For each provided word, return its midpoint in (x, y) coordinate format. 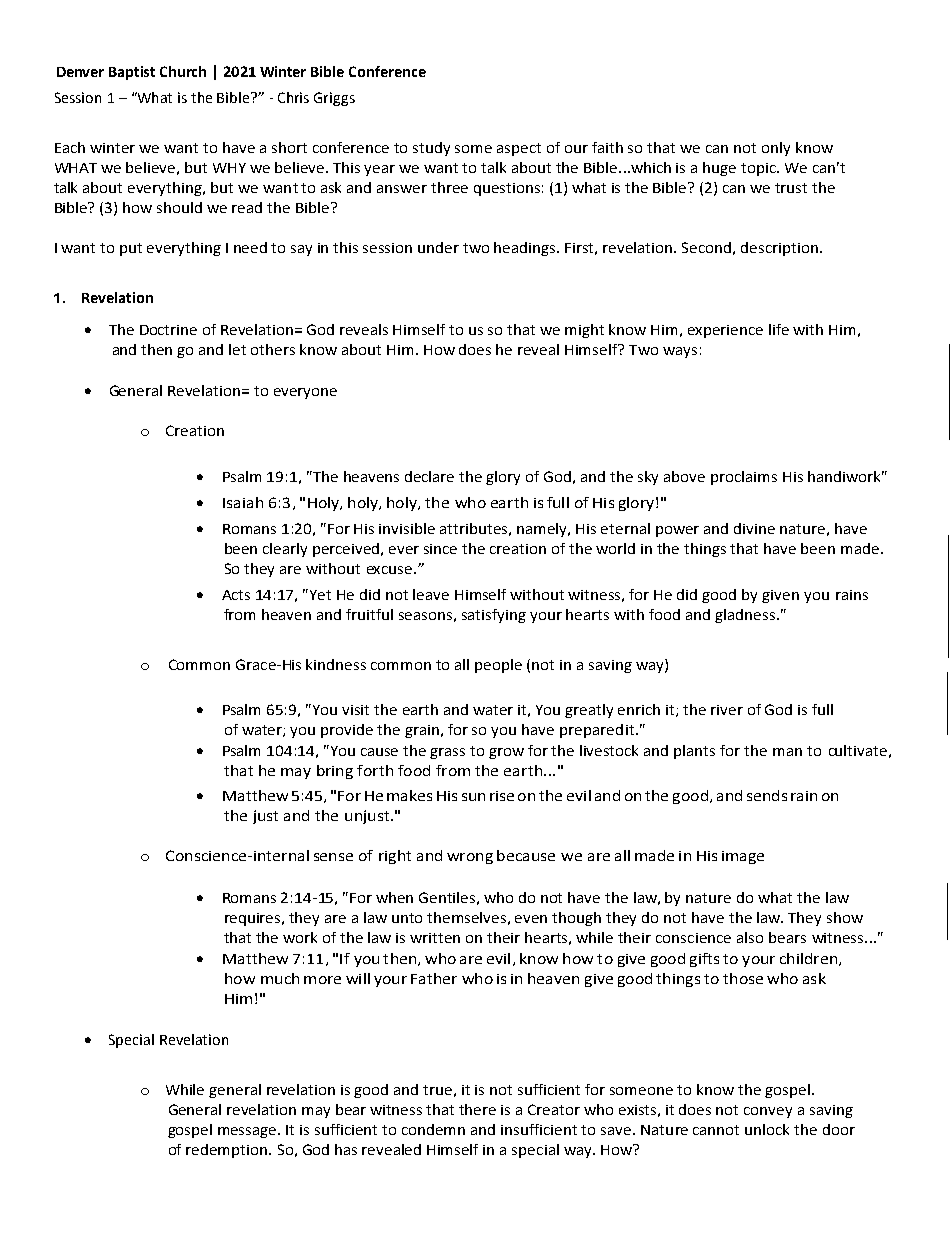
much (280, 978)
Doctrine (168, 330)
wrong (470, 858)
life (779, 329)
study (431, 149)
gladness (746, 616)
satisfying (494, 616)
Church (183, 71)
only (776, 149)
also (750, 937)
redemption (228, 1151)
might (584, 331)
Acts (236, 595)
